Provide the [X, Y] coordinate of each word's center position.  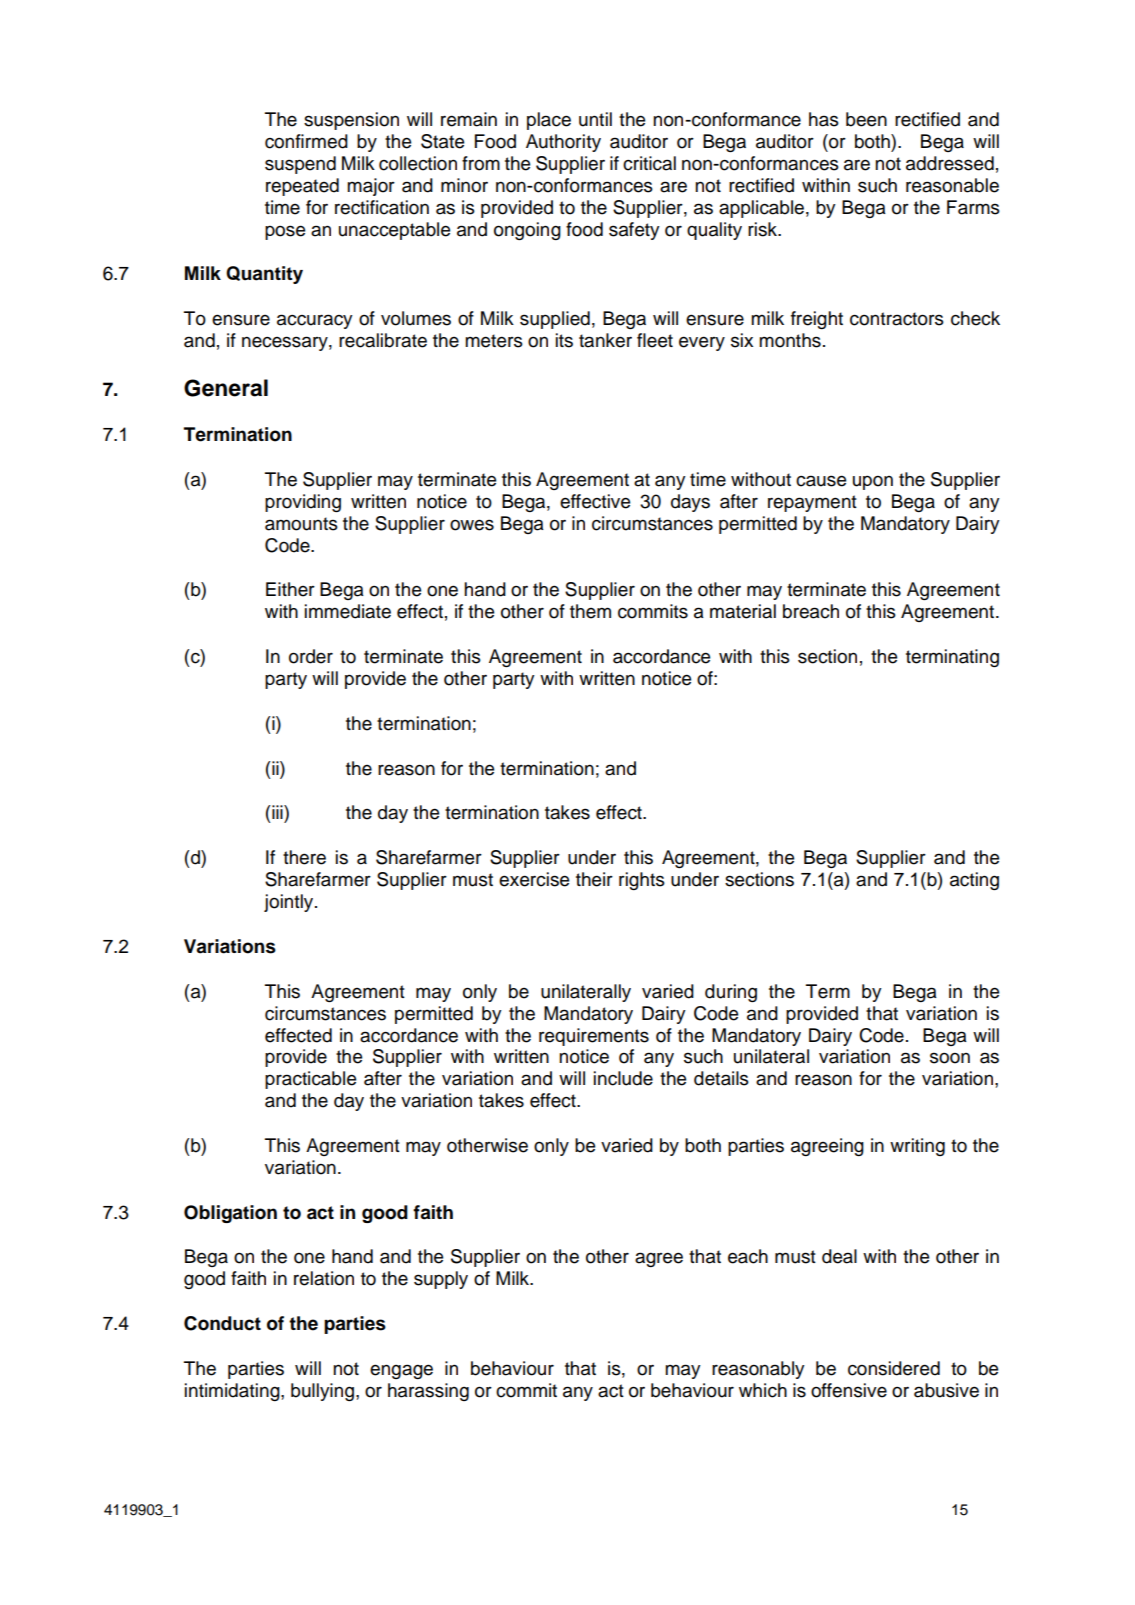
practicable [310, 1080]
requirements [594, 1037]
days [690, 503]
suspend [300, 165]
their [594, 879]
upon [873, 482]
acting [974, 881]
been [866, 119]
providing [303, 503]
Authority [563, 143]
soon [950, 1058]
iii [277, 812]
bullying [322, 1392]
